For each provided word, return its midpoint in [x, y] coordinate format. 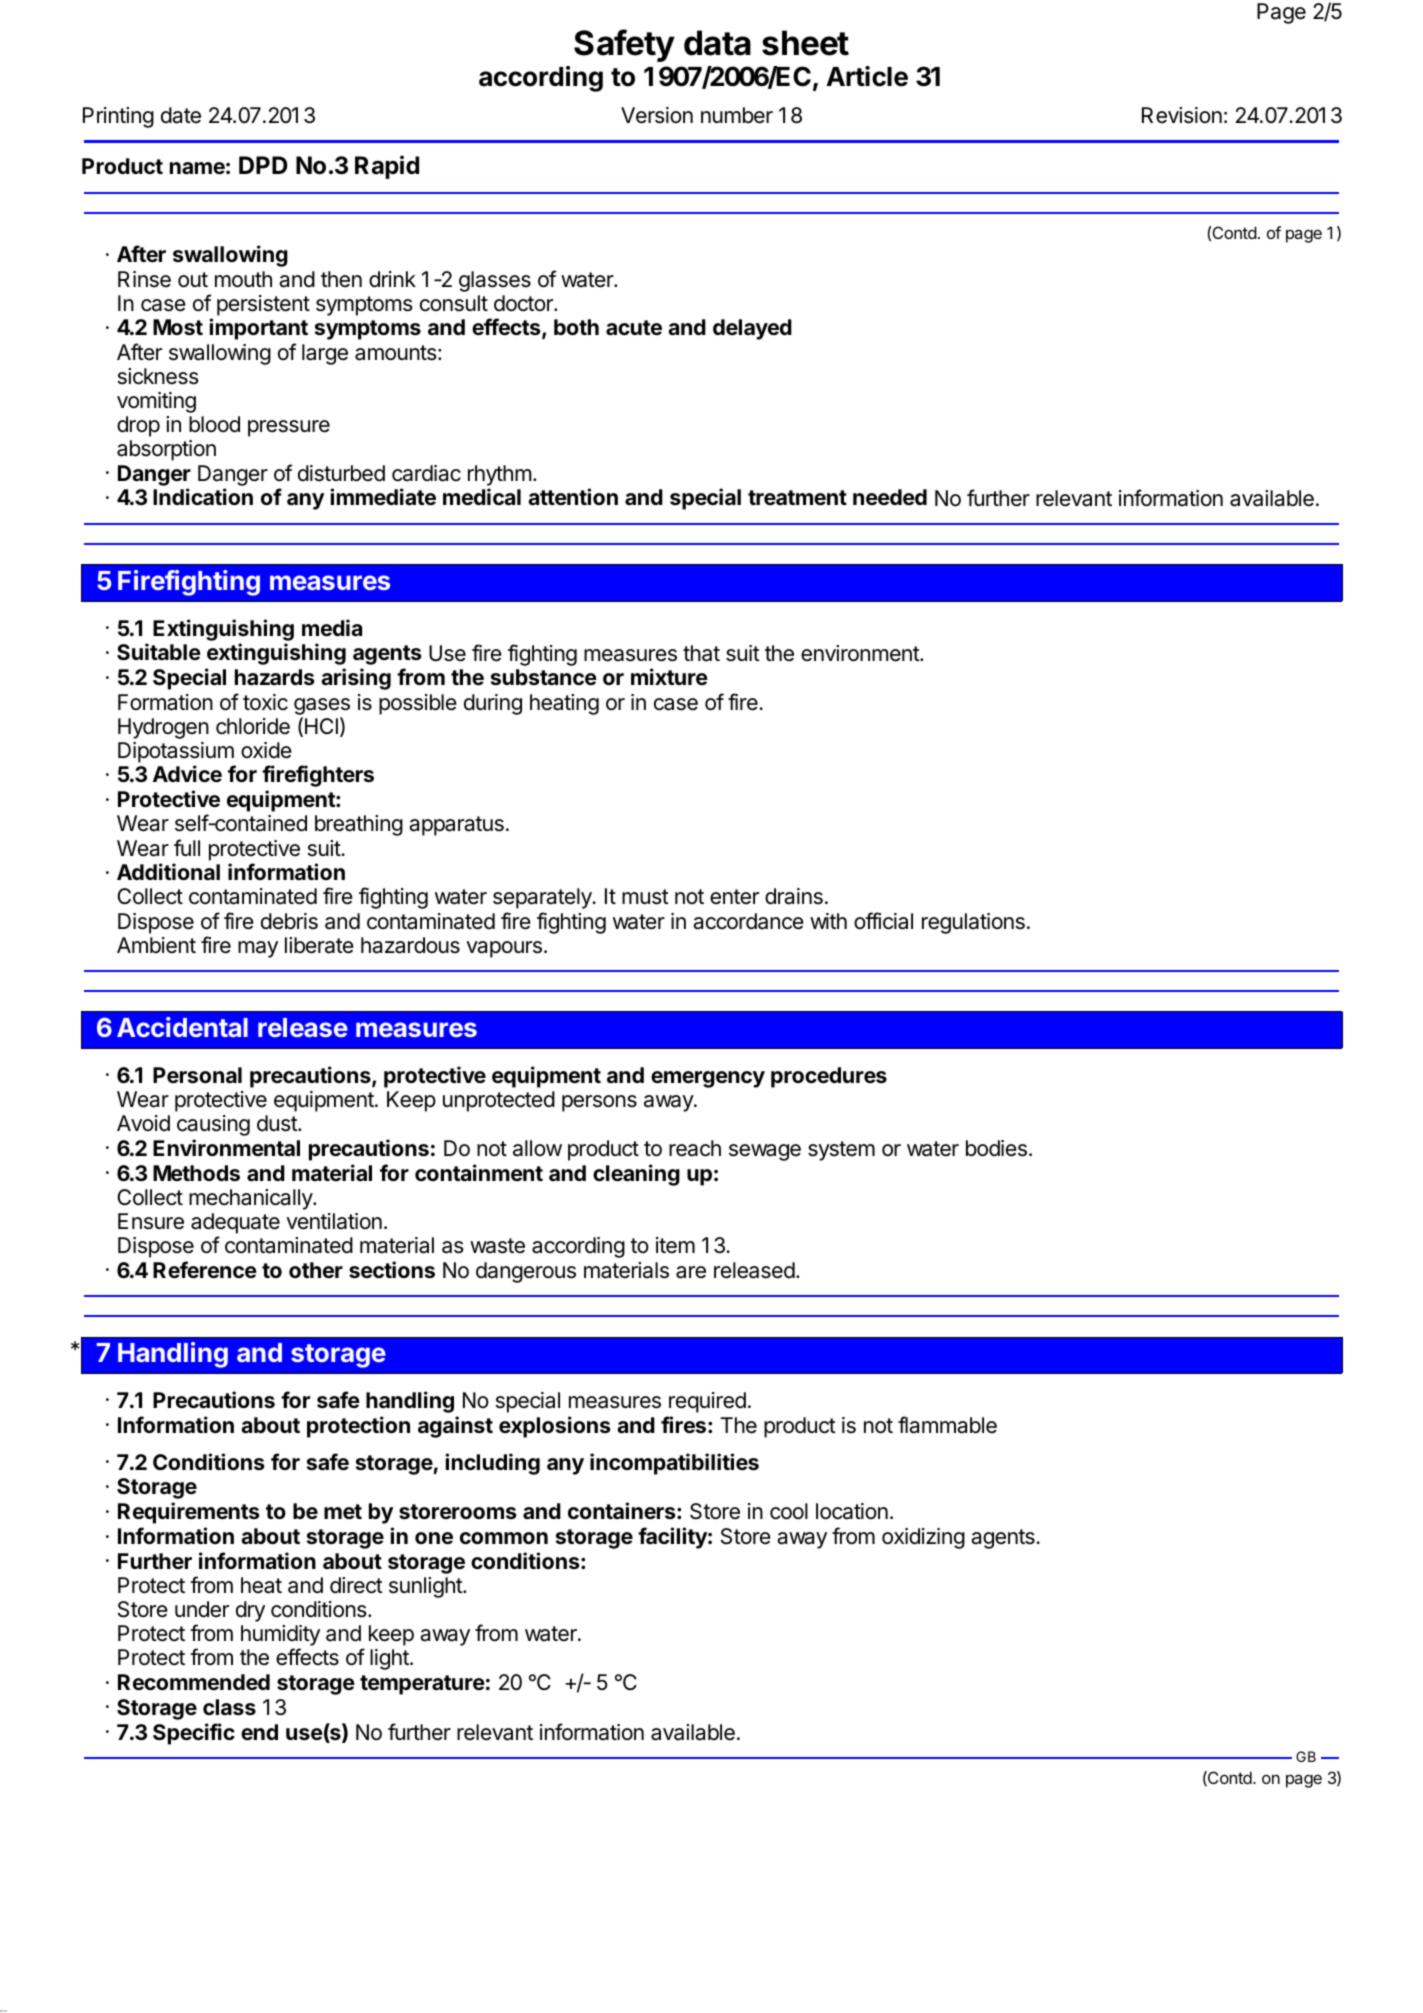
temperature [422, 1685]
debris [289, 921]
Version [657, 115]
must [645, 897]
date [181, 115]
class [229, 1707]
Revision [1182, 115]
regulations [973, 923]
